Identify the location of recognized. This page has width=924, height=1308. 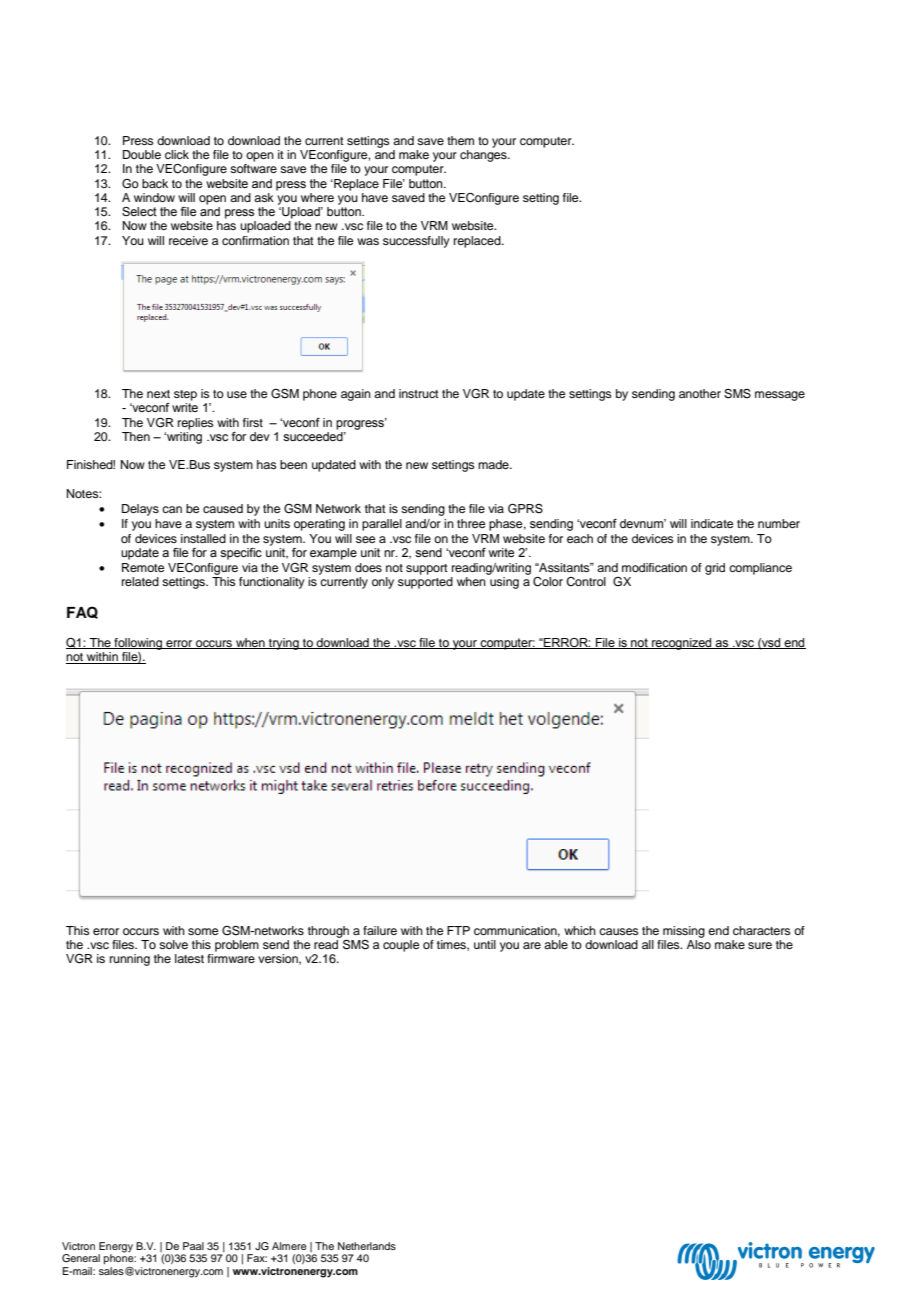
(682, 644).
